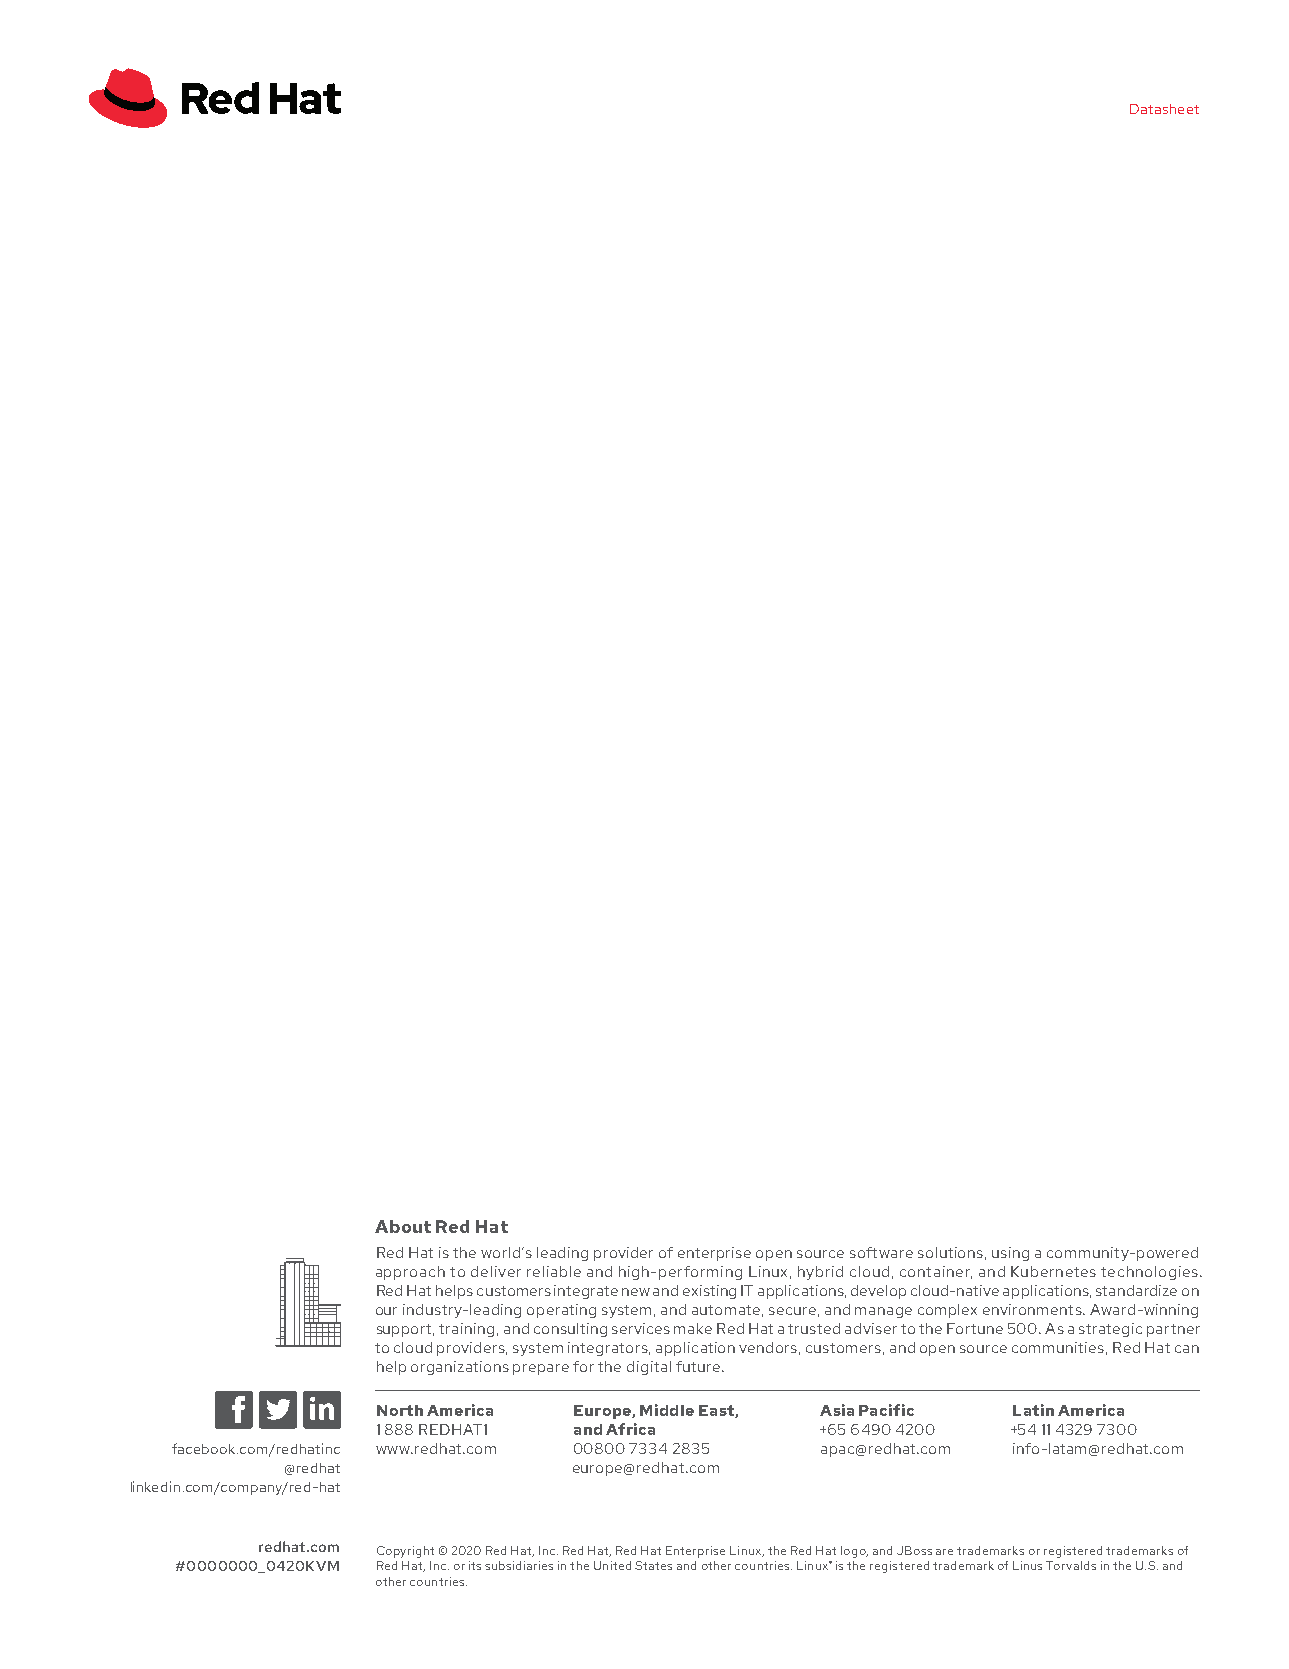 The image size is (1289, 1669). What do you see at coordinates (1010, 1254) in the document?
I see `using` at bounding box center [1010, 1254].
